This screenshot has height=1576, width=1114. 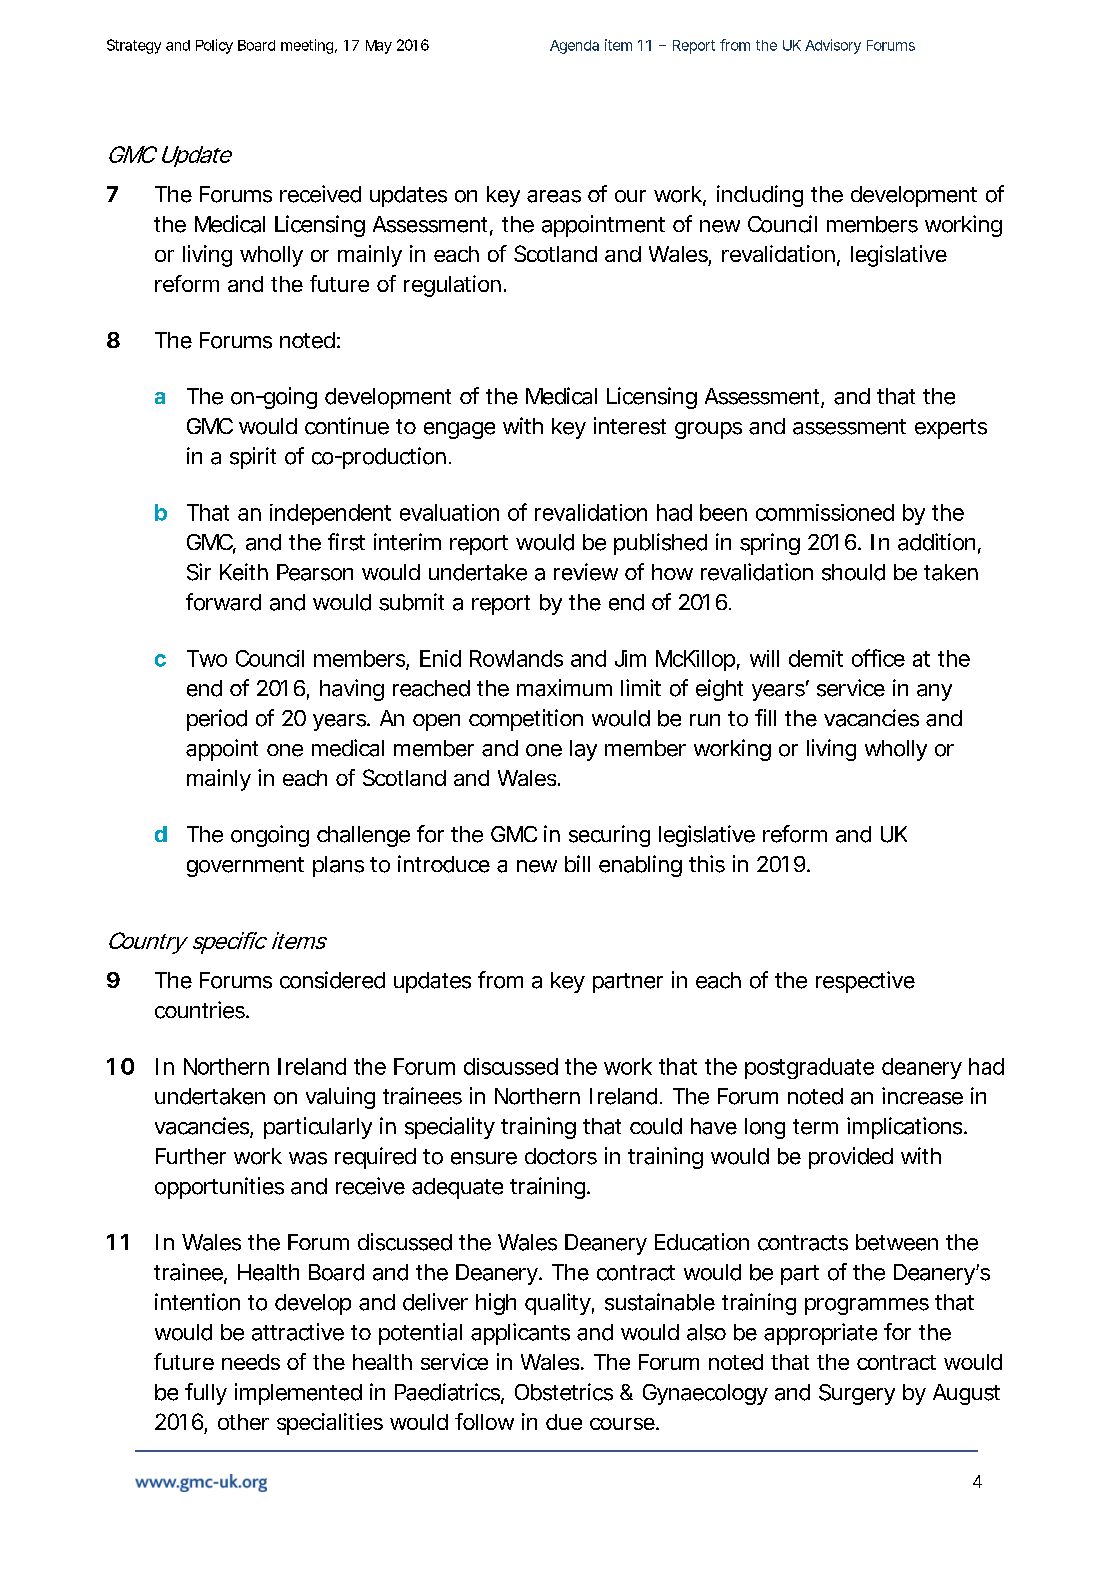 I want to click on needs, so click(x=251, y=1362).
